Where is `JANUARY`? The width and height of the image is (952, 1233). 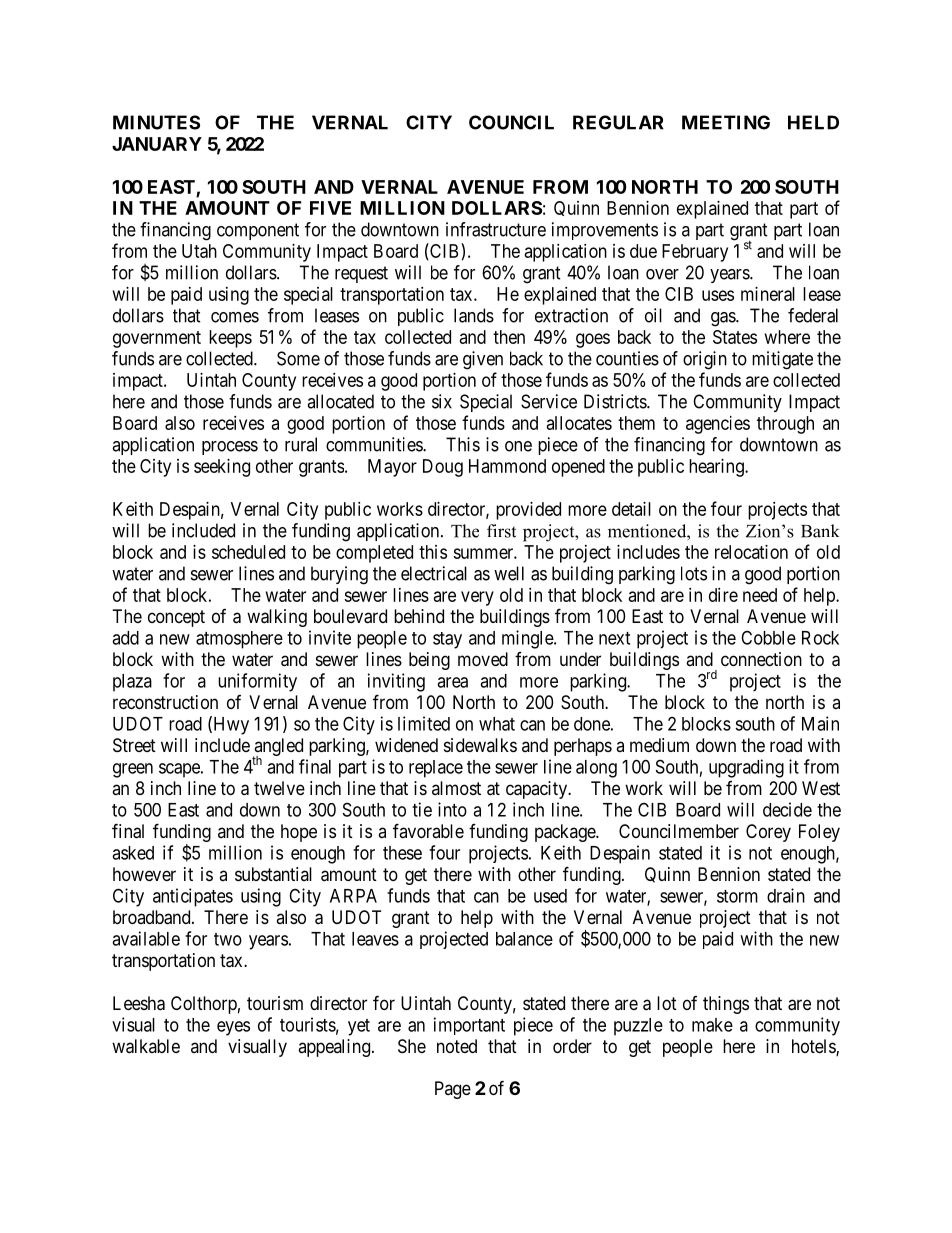
JANUARY is located at coordinates (157, 144).
